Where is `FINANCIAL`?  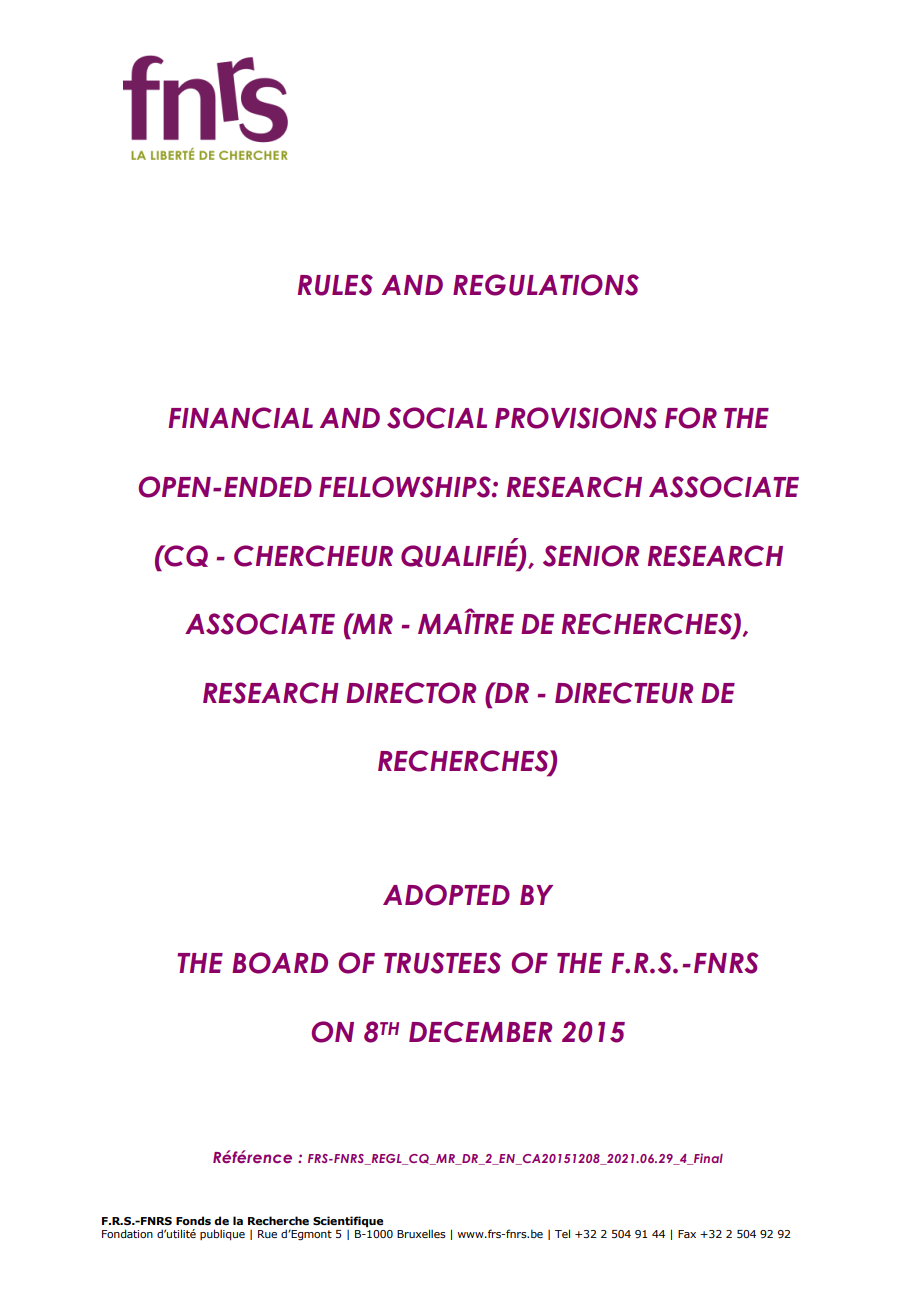
FINANCIAL is located at coordinates (240, 418).
